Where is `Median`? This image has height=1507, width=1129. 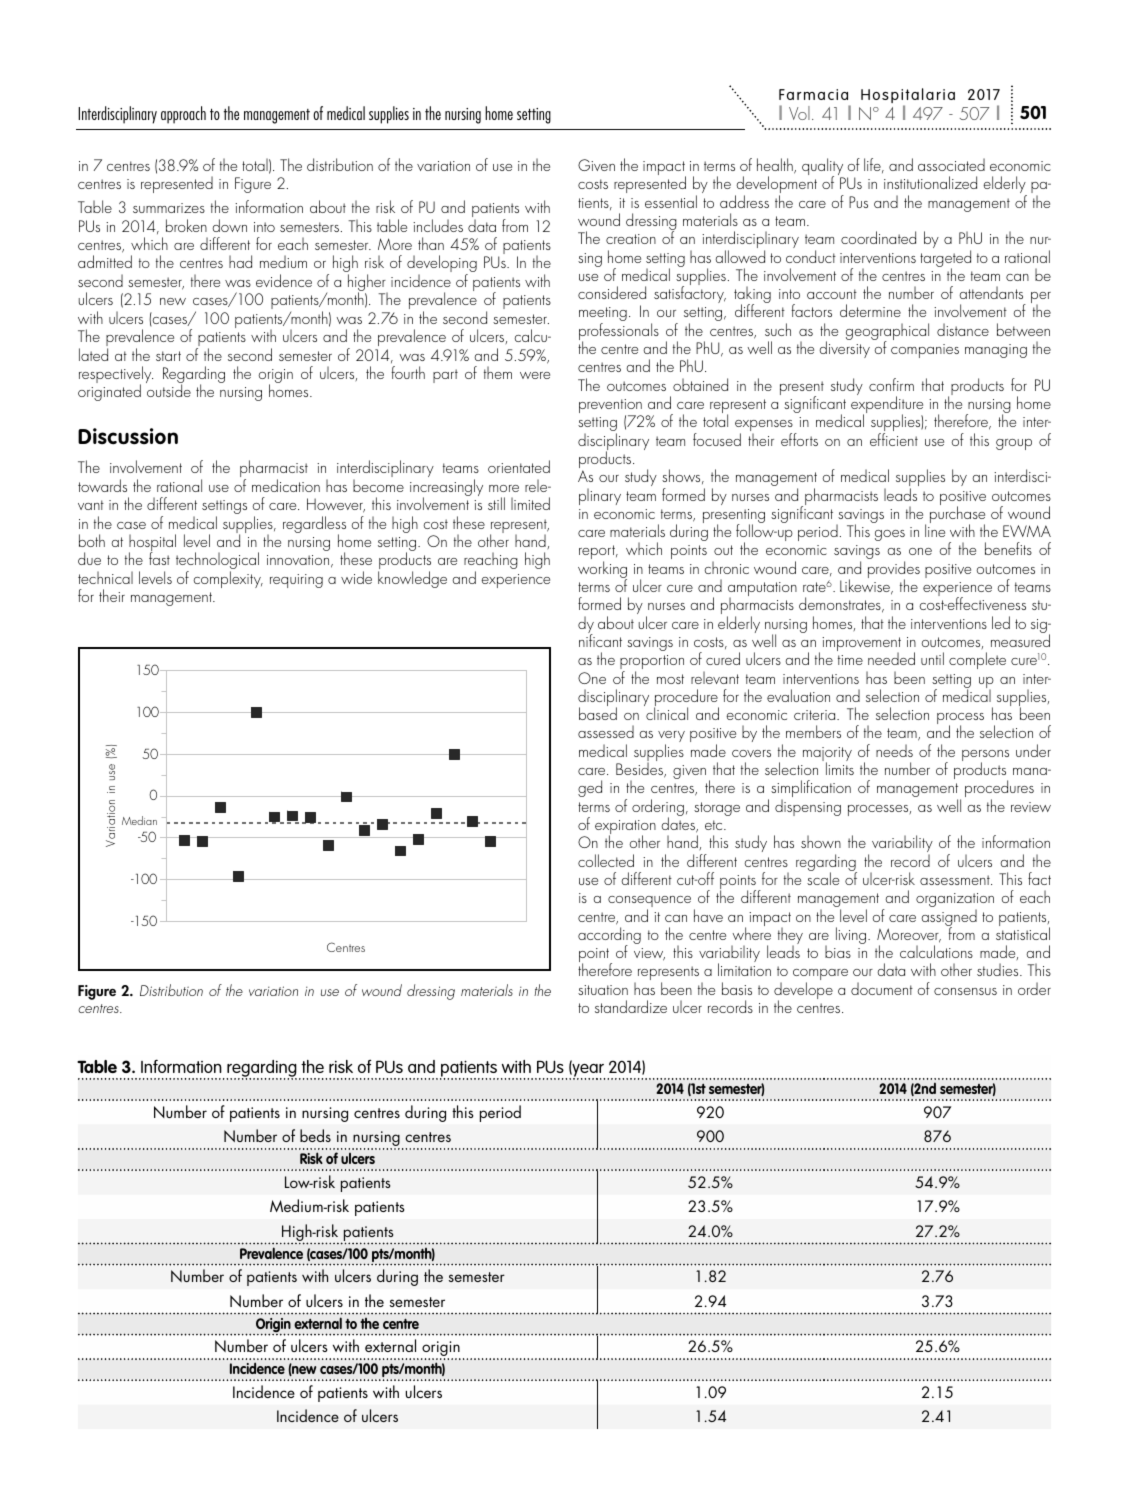 Median is located at coordinates (139, 820).
